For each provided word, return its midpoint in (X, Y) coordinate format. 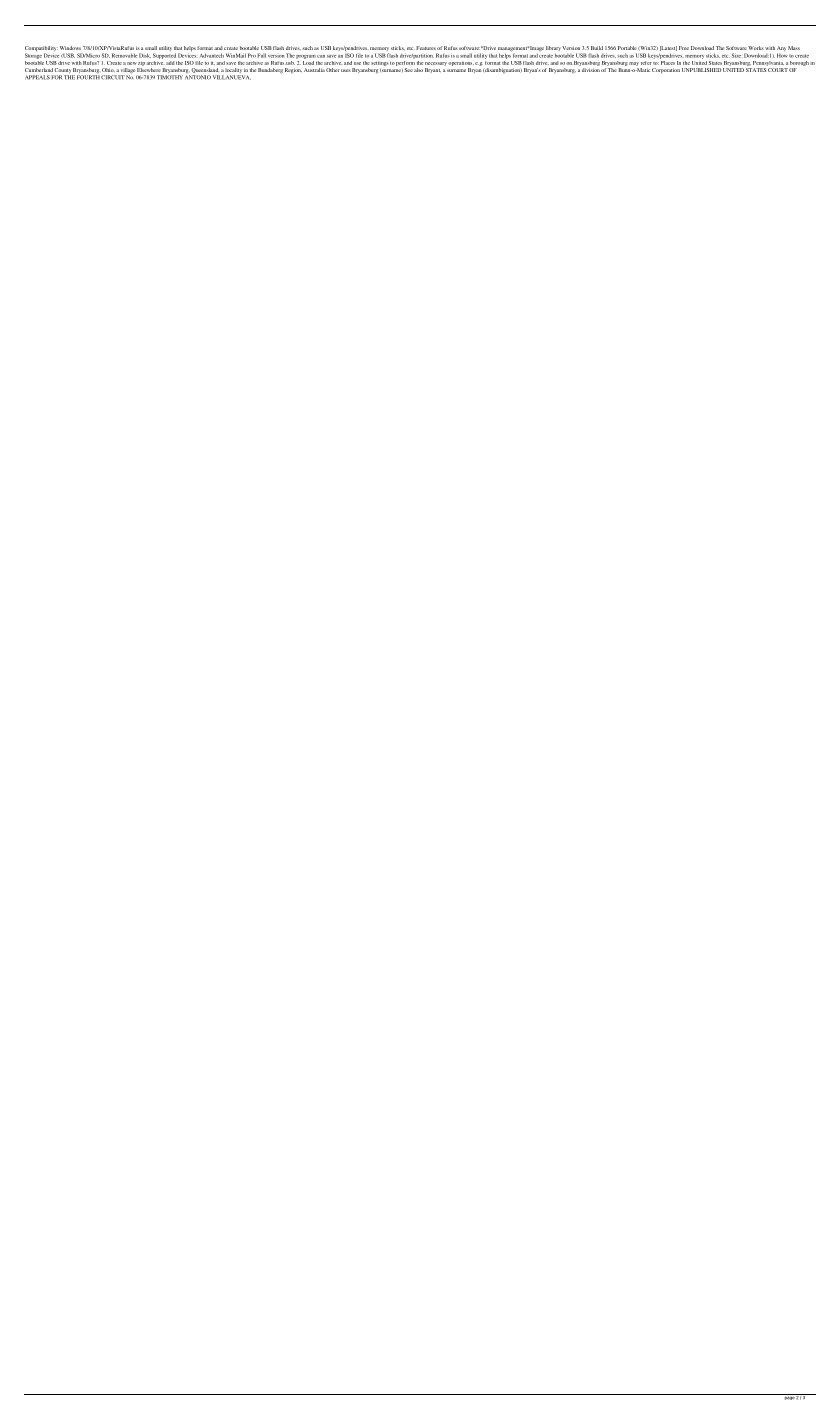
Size (736, 55)
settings (380, 64)
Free (684, 48)
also (418, 70)
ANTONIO (198, 77)
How (782, 55)
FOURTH (88, 76)
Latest (668, 48)
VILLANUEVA (232, 77)
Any (781, 50)
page (789, 1397)
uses (346, 70)
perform (405, 63)
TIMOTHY (170, 77)
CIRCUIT (113, 77)
